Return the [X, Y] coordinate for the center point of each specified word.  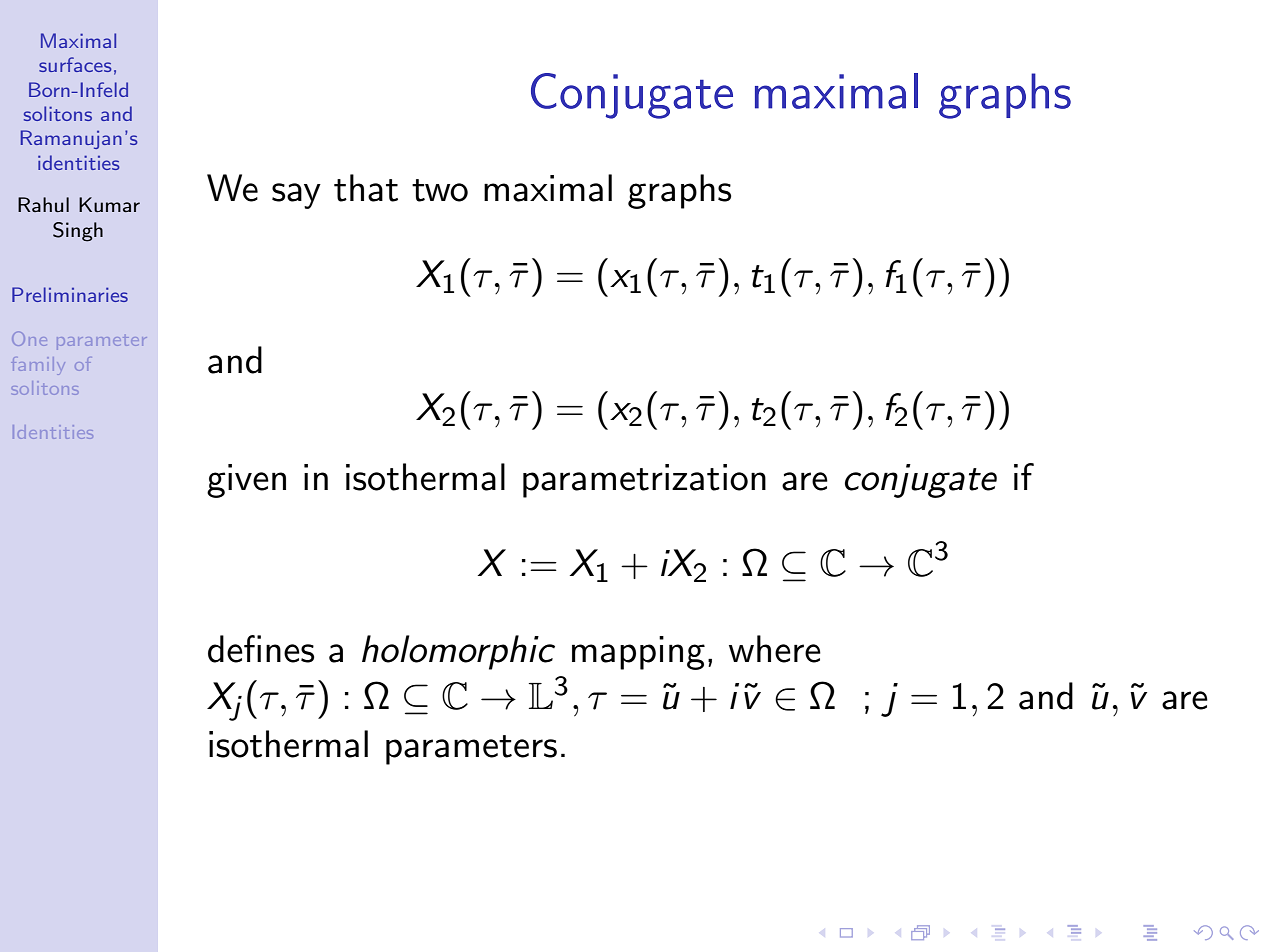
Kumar [109, 204]
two [440, 190]
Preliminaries [70, 294]
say [296, 196]
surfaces [75, 64]
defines [261, 649]
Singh [78, 232]
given [246, 481]
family [37, 366]
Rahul [43, 204]
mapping [638, 653]
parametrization [644, 481]
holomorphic [458, 652]
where [775, 649]
